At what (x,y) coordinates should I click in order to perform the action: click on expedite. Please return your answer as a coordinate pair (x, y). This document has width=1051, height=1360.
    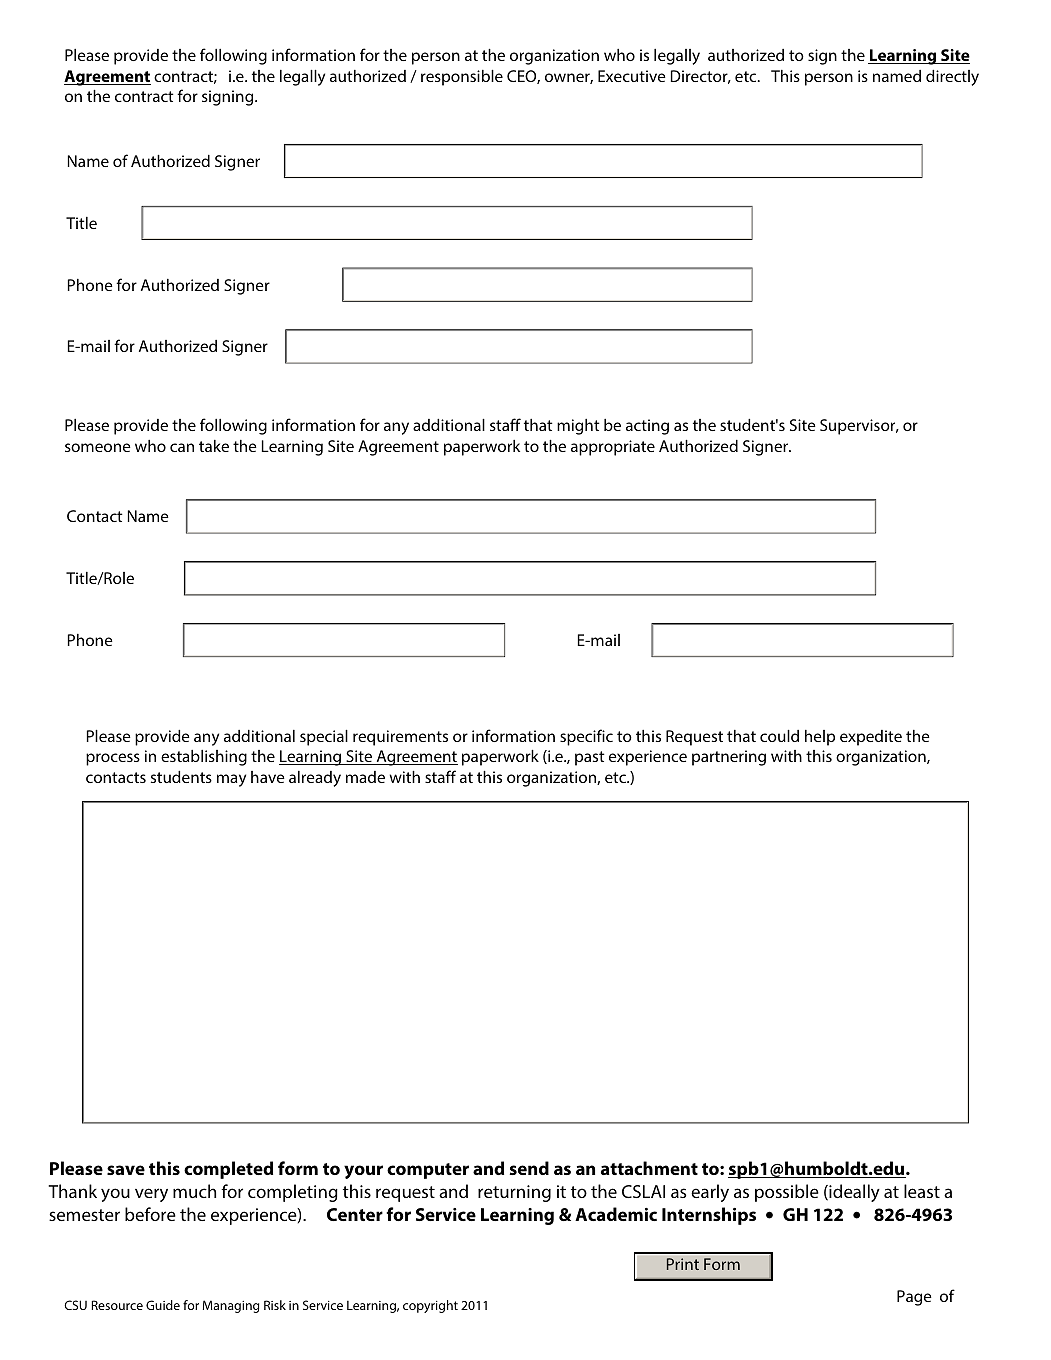
    Looking at the image, I should click on (871, 738).
